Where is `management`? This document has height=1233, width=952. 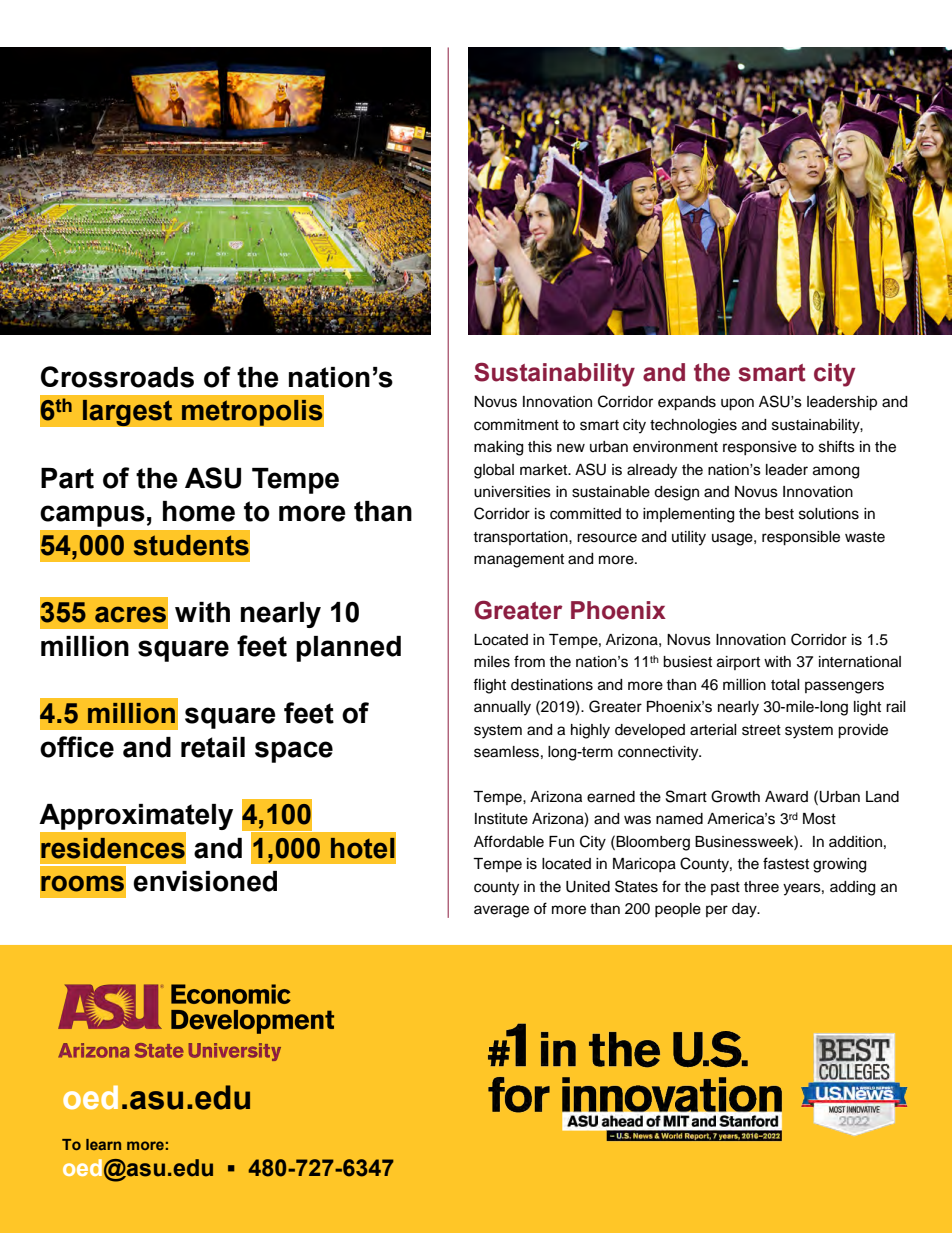 management is located at coordinates (519, 561).
